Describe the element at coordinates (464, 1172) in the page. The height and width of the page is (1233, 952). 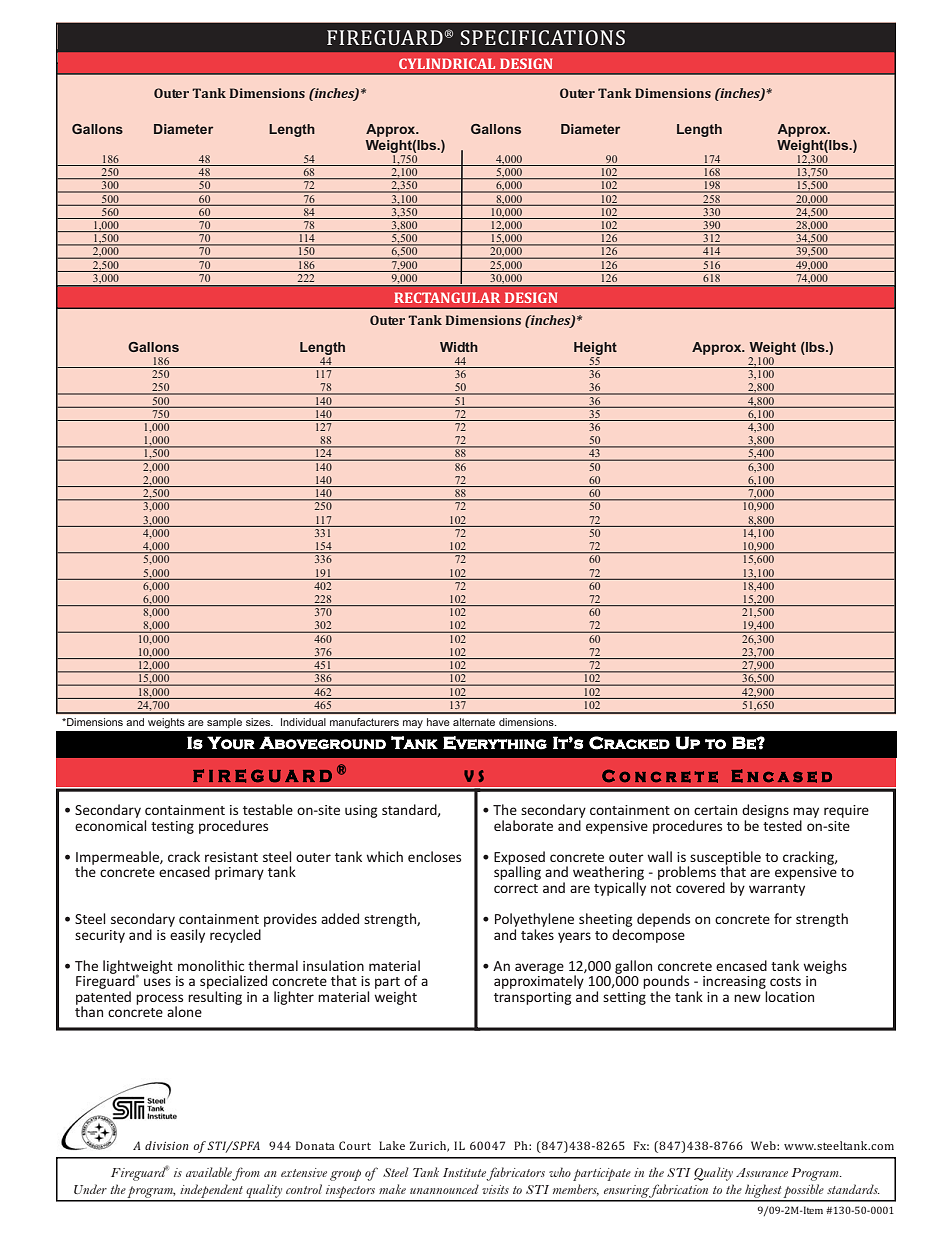
I see `Institute` at that location.
